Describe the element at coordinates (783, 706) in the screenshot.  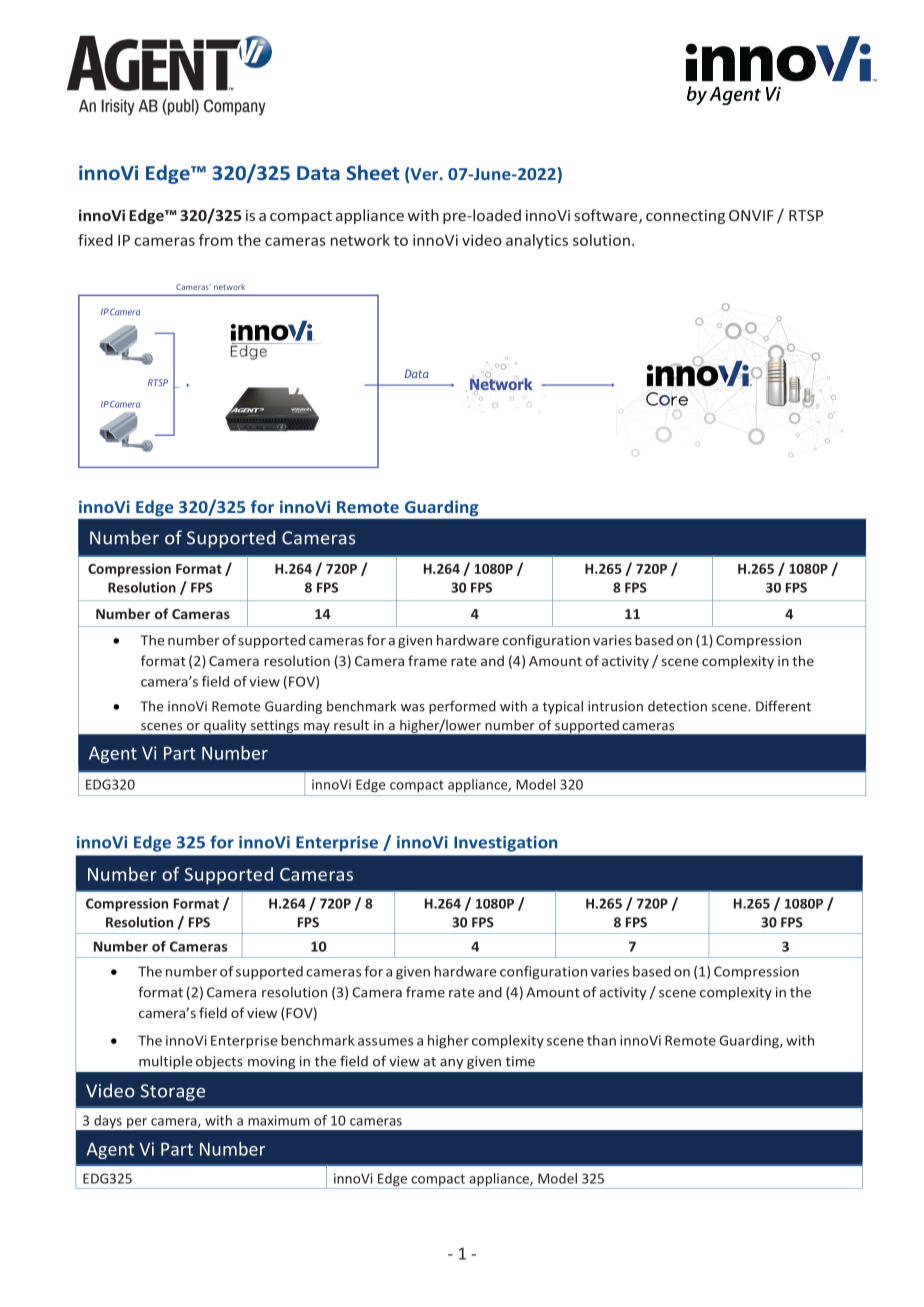
I see `Different` at that location.
